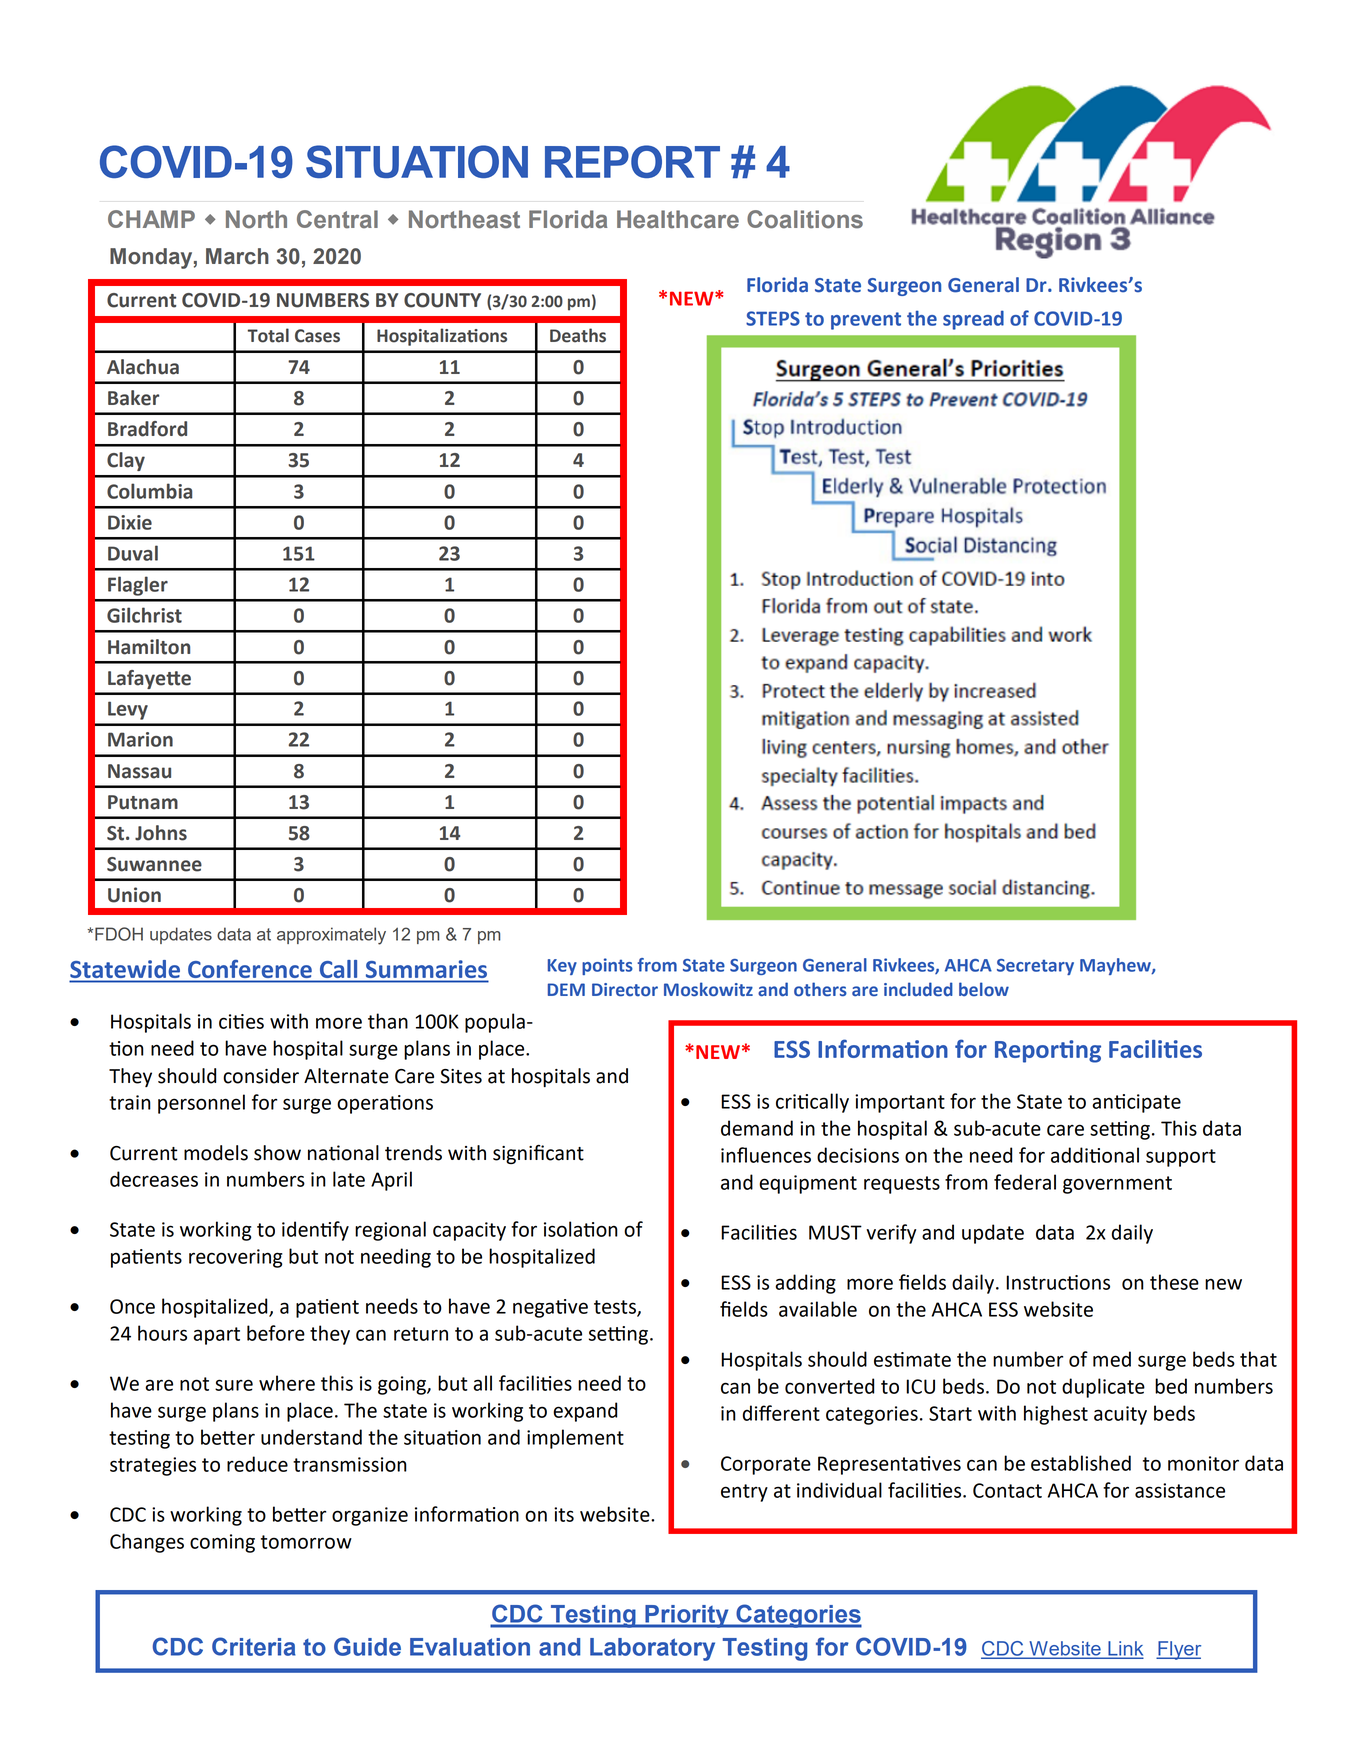  Describe the element at coordinates (254, 1646) in the screenshot. I see `Criteria` at that location.
